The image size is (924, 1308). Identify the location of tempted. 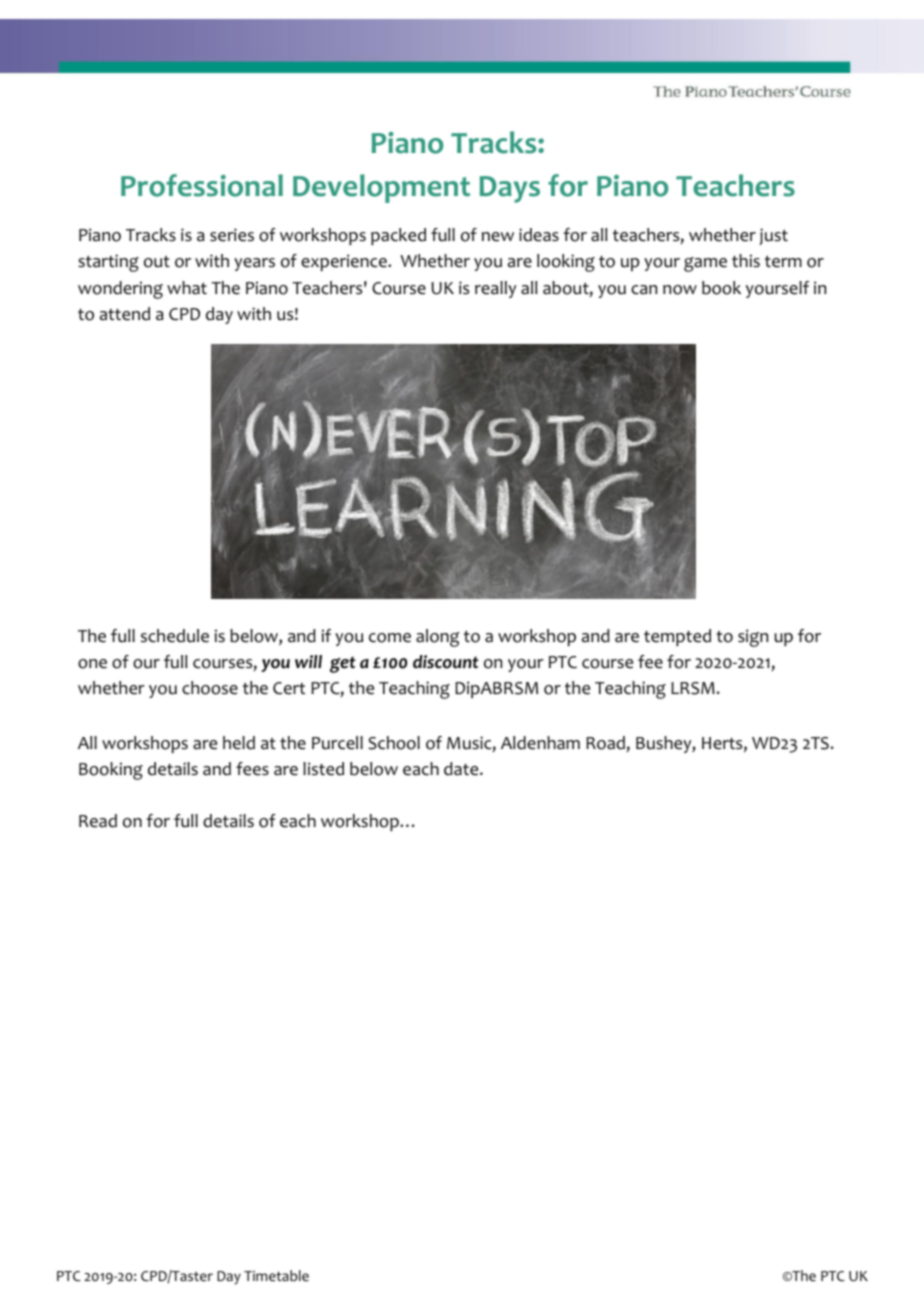
(677, 637).
